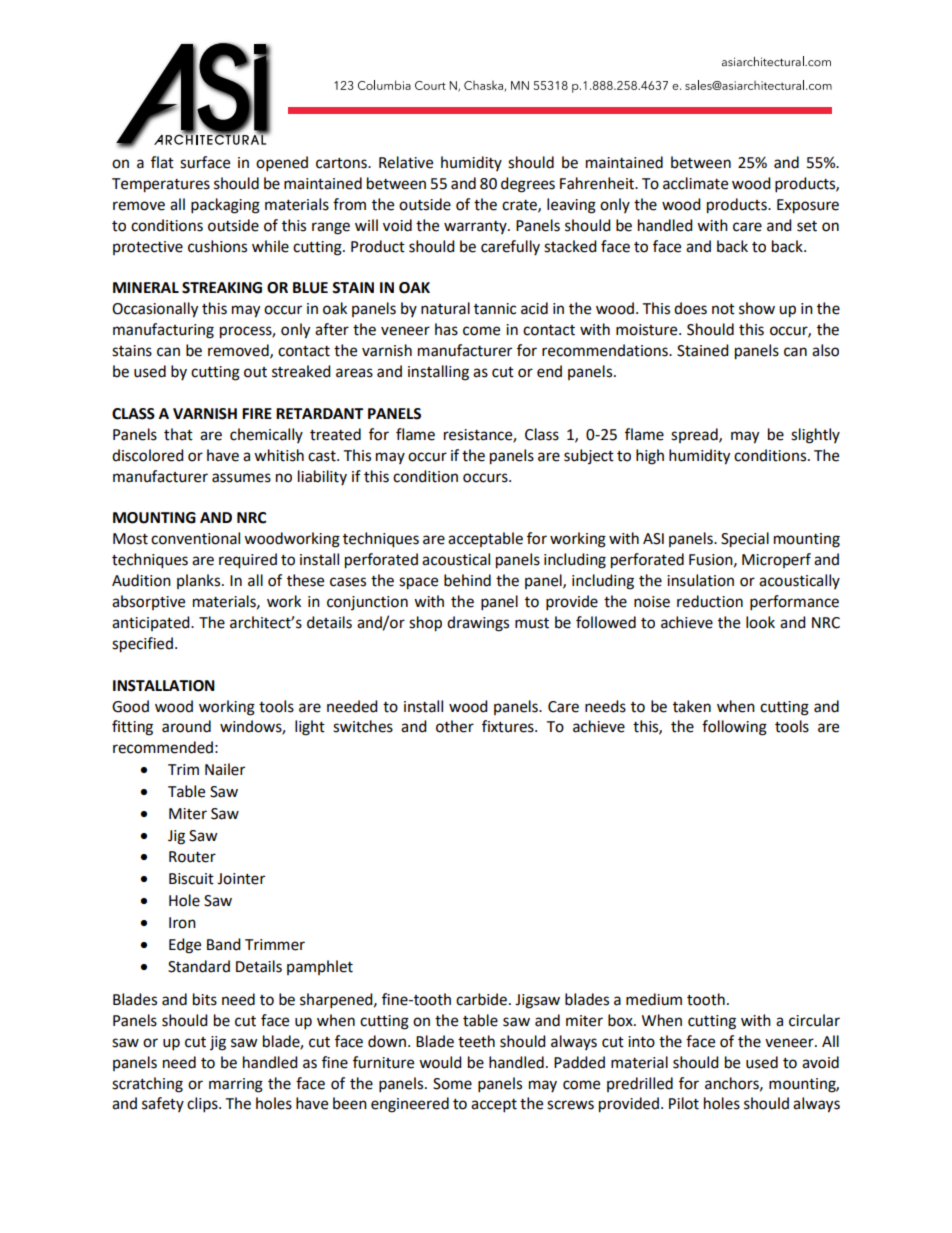  I want to click on crate, so click(520, 206).
